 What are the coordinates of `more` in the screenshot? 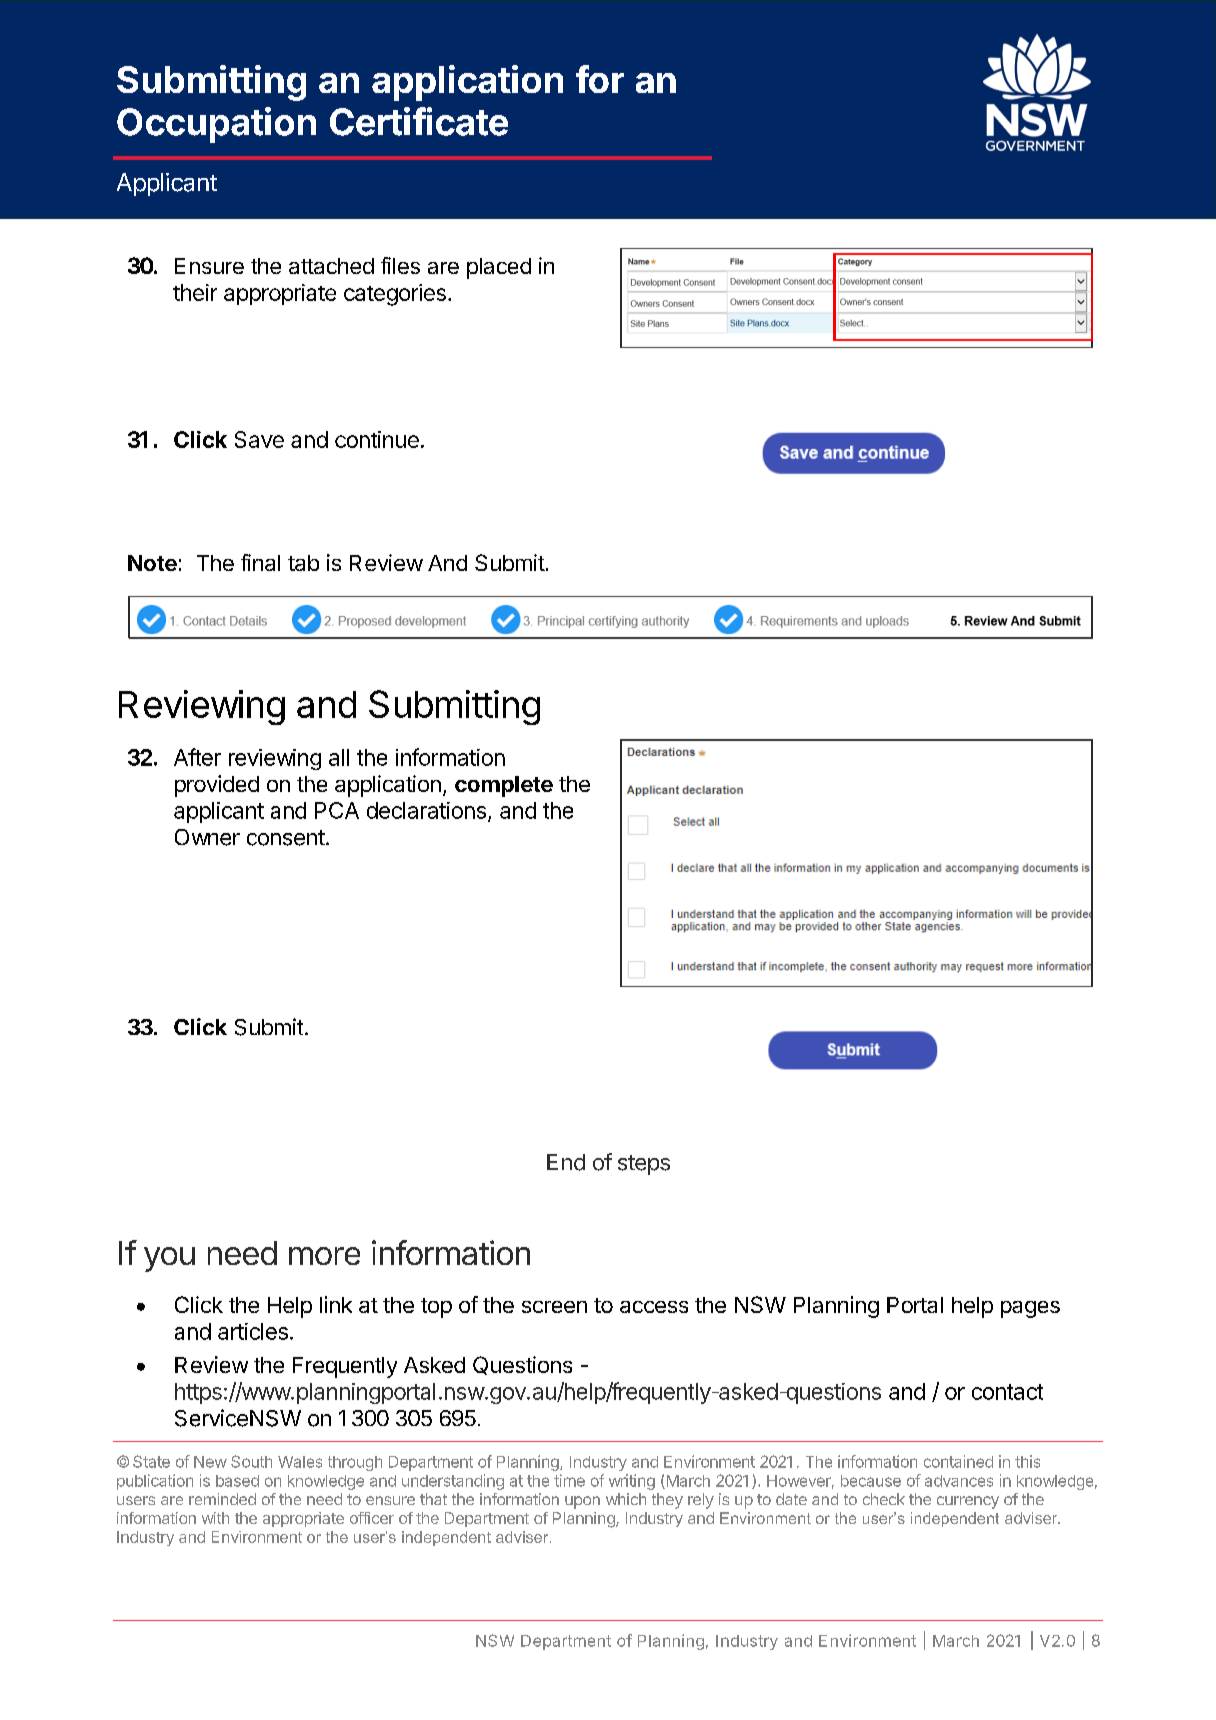 It's located at (324, 1256).
